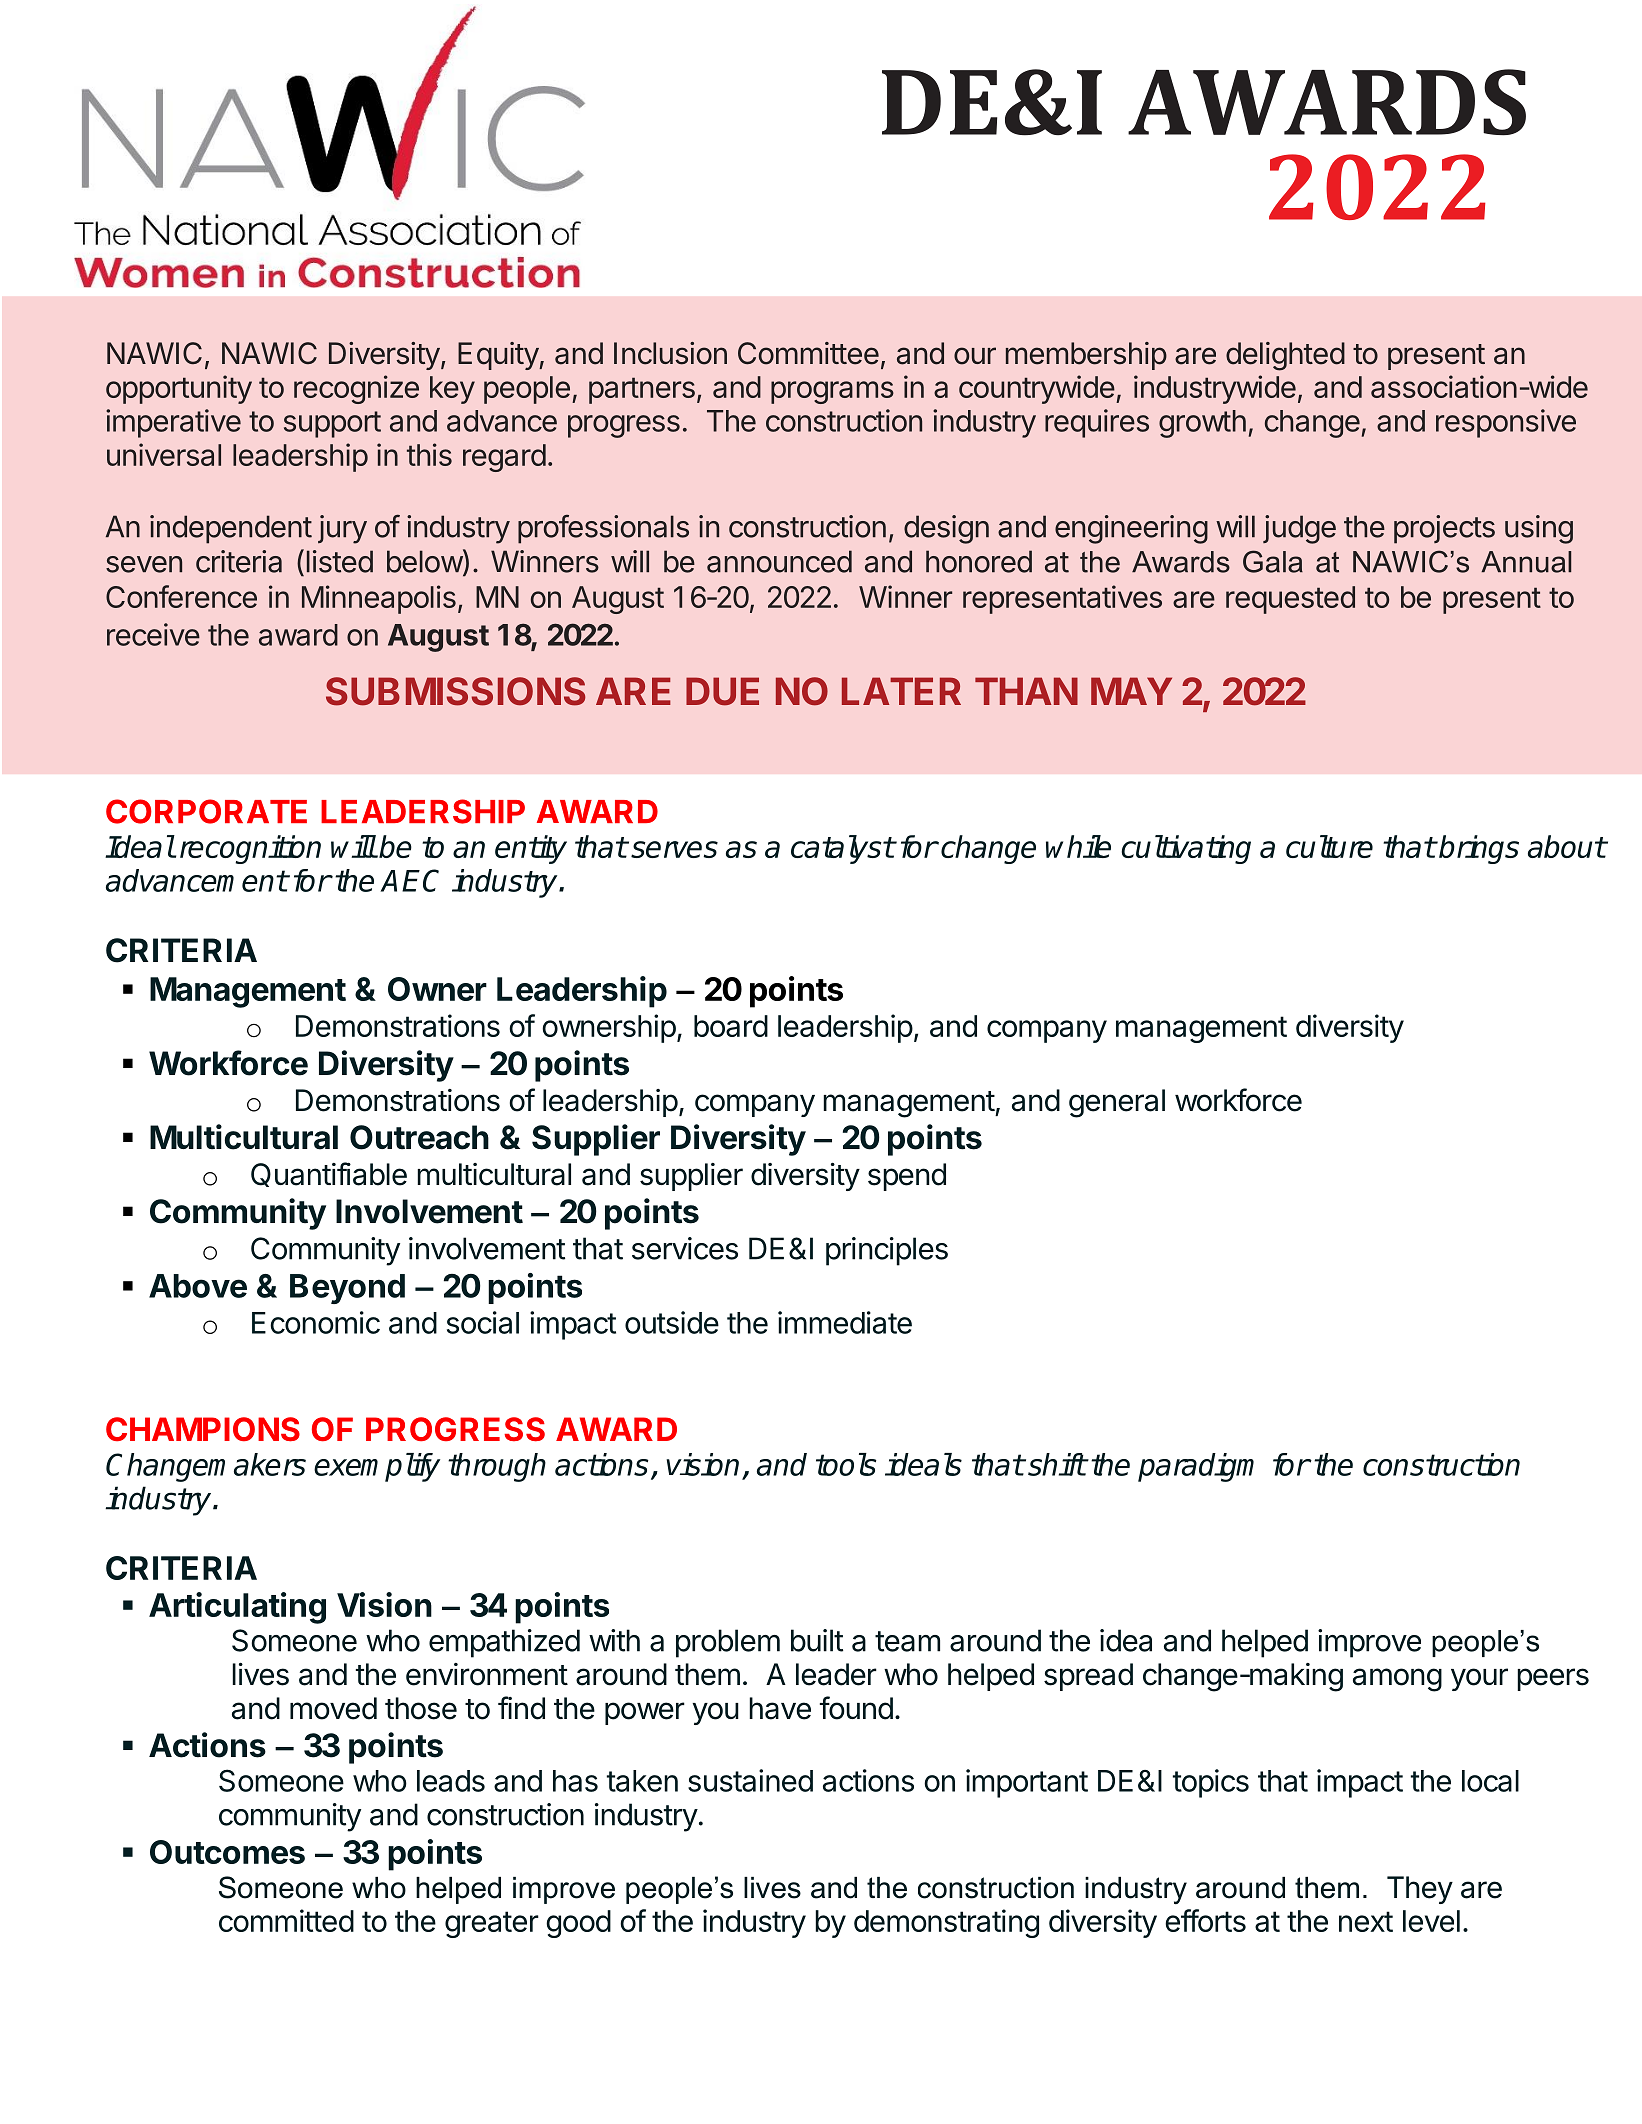 The width and height of the image is (1642, 2124). Describe the element at coordinates (1285, 356) in the image. I see `delighted` at that location.
